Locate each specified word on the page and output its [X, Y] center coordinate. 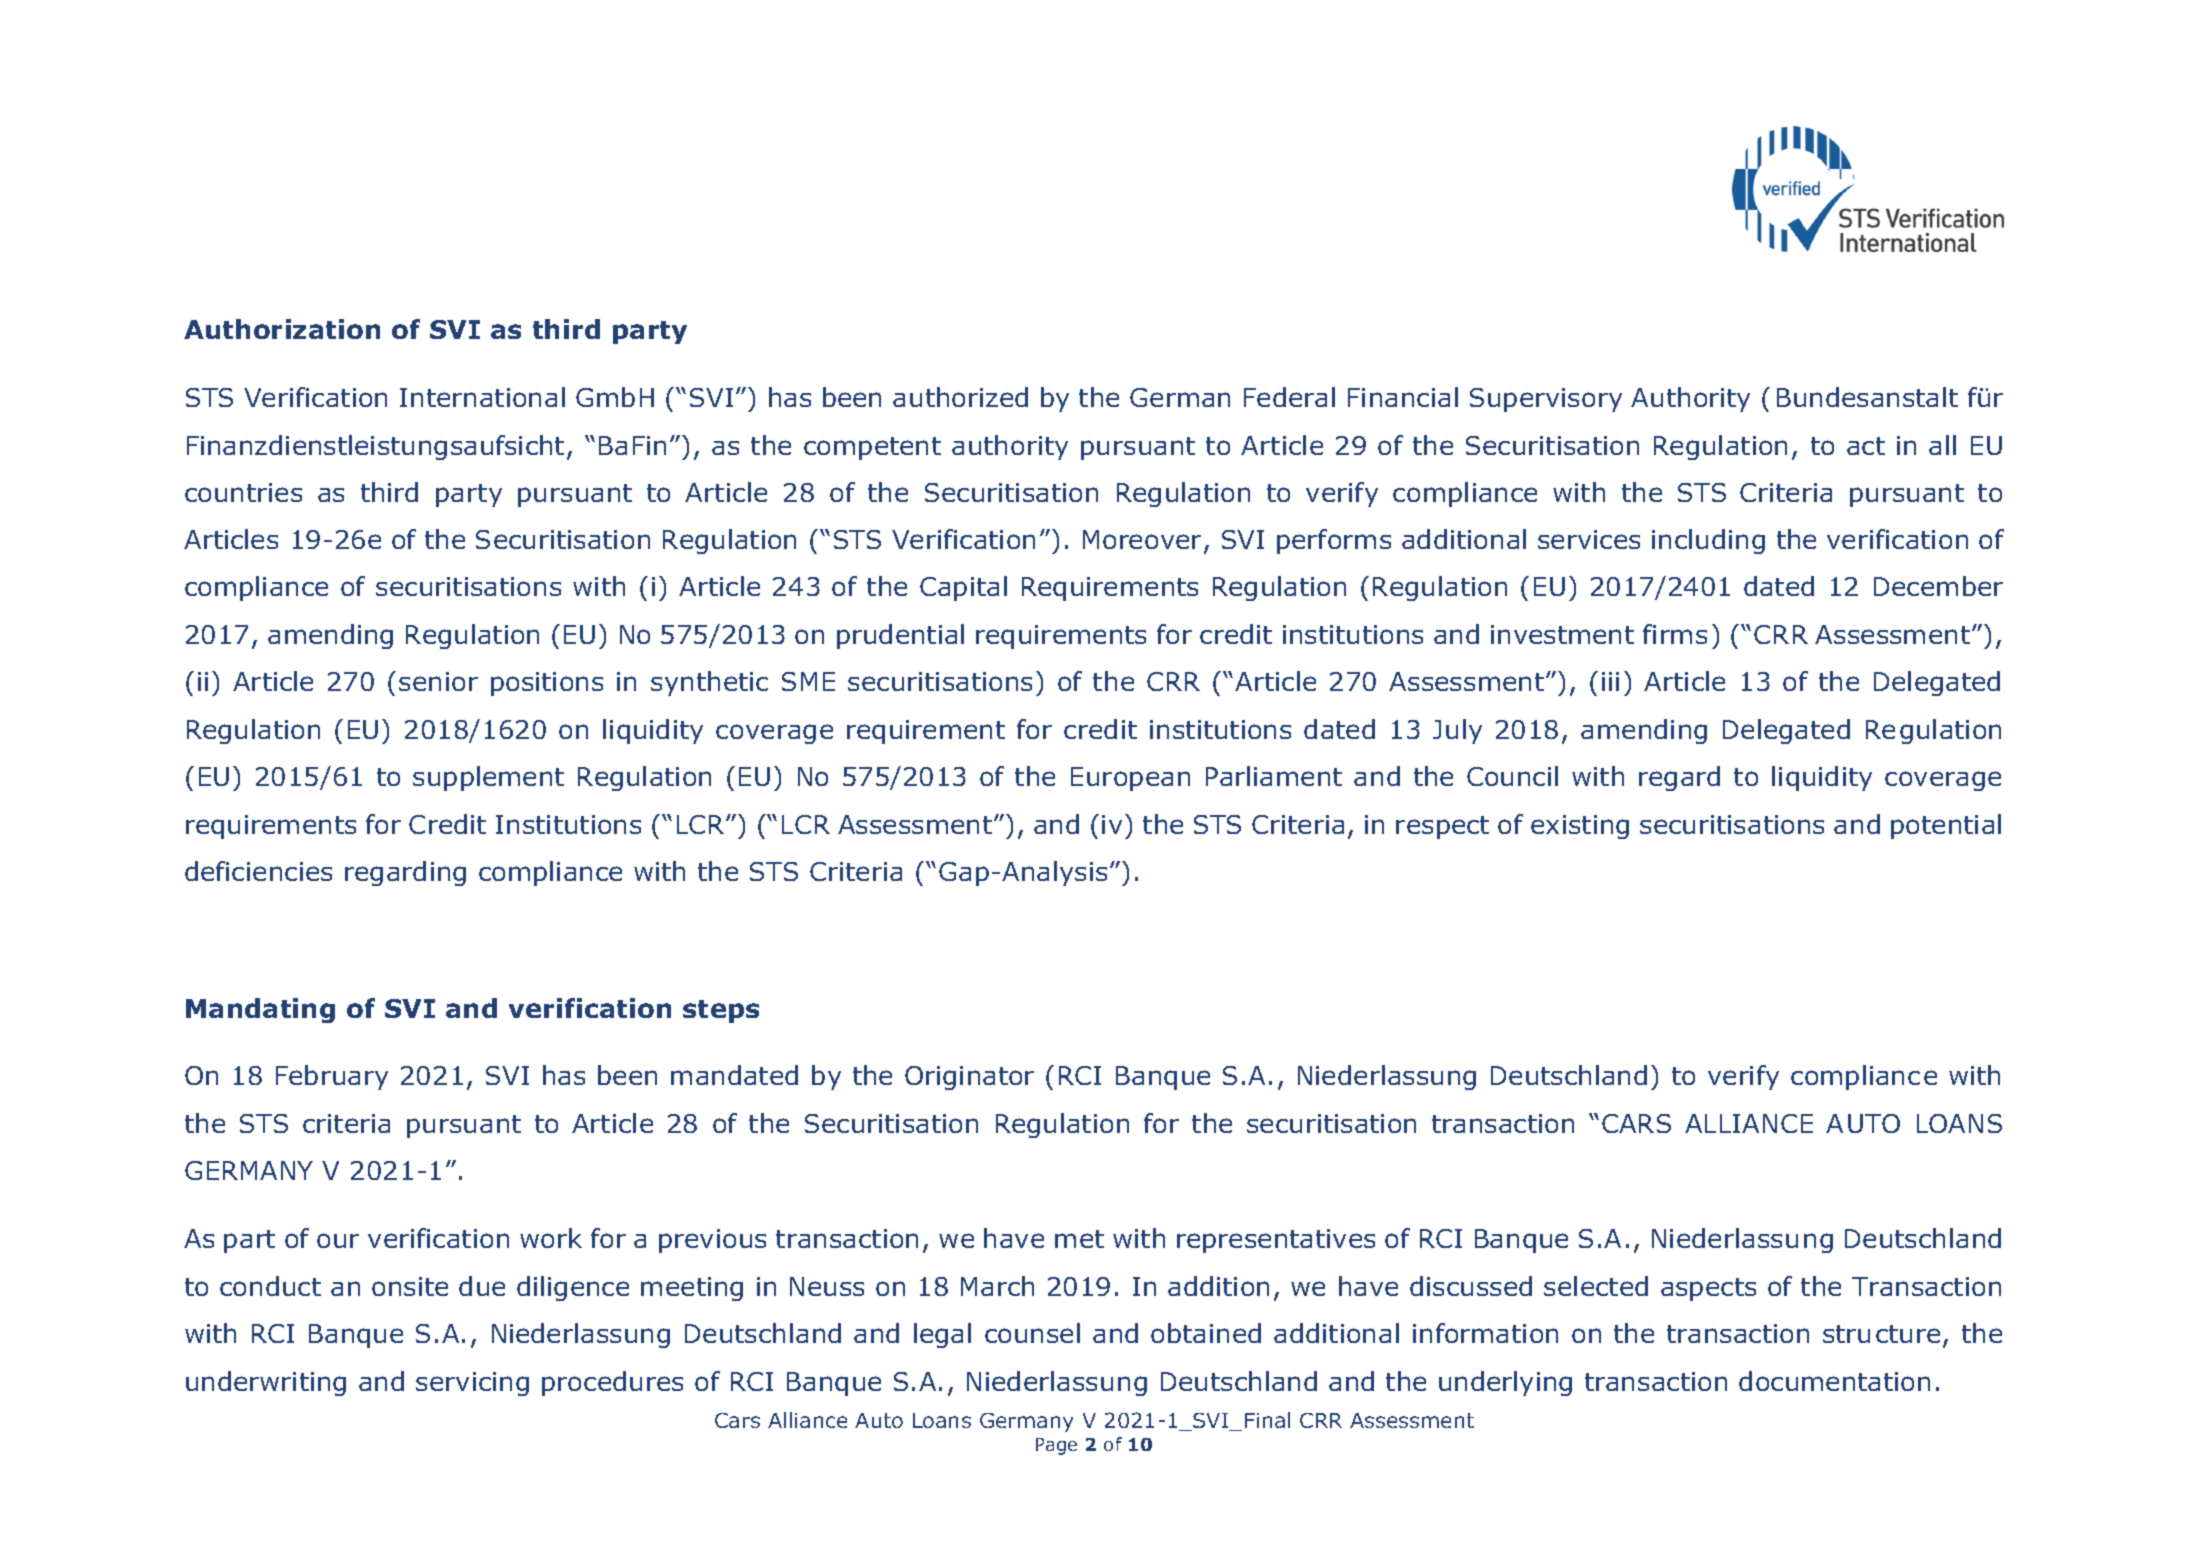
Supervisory [1546, 400]
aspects [1708, 1289]
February [332, 1077]
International [482, 397]
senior [438, 681]
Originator [969, 1078]
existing [1580, 827]
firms [1675, 634]
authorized [960, 397]
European [1130, 779]
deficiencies [258, 871]
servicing [472, 1384]
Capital [963, 588]
